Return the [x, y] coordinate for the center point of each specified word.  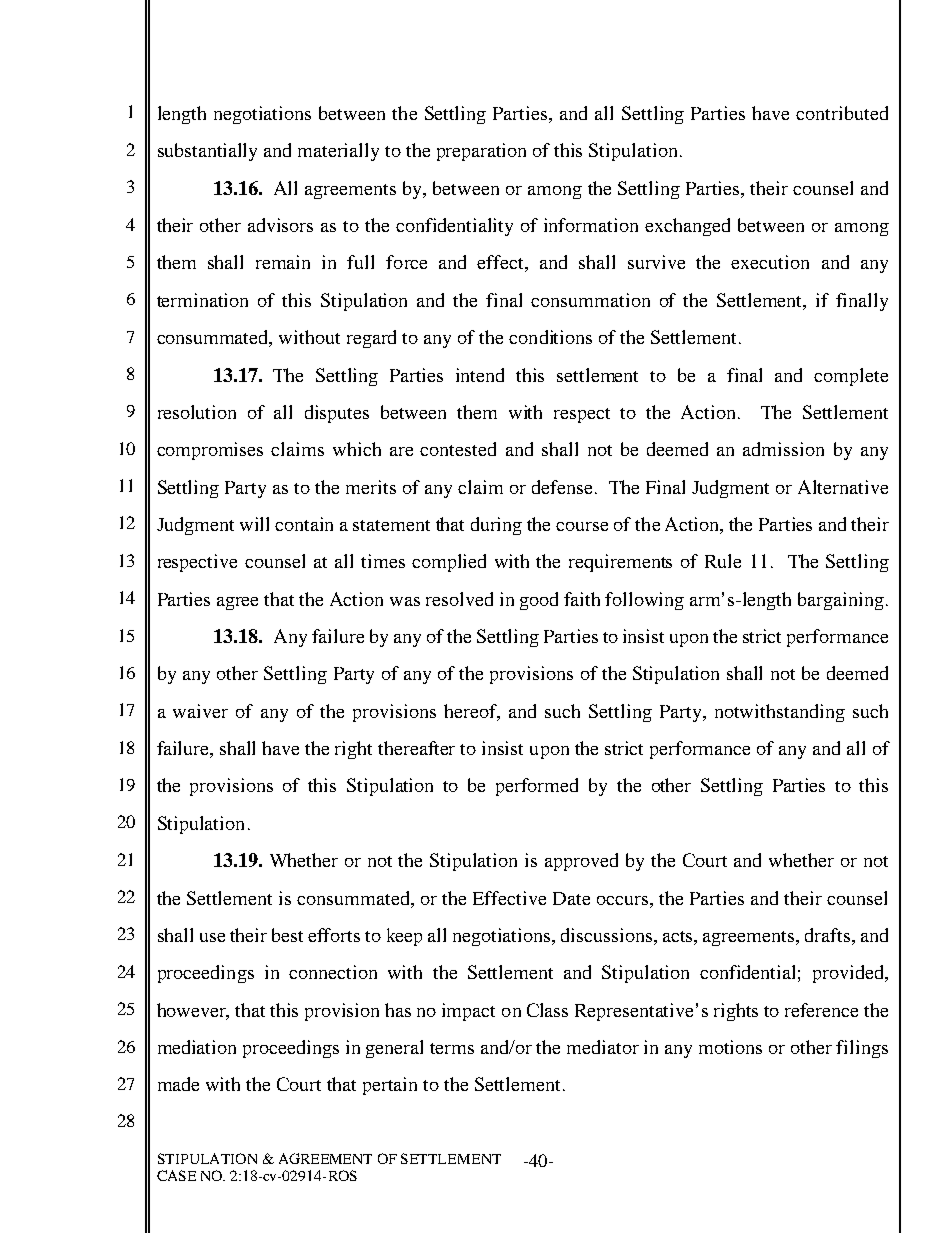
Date [571, 898]
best [287, 935]
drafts [827, 935]
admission [783, 449]
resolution [197, 412]
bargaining [841, 601]
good [539, 601]
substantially [207, 152]
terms [452, 1048]
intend [480, 375]
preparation [481, 152]
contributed [842, 113]
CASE [176, 1175]
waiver [200, 711]
